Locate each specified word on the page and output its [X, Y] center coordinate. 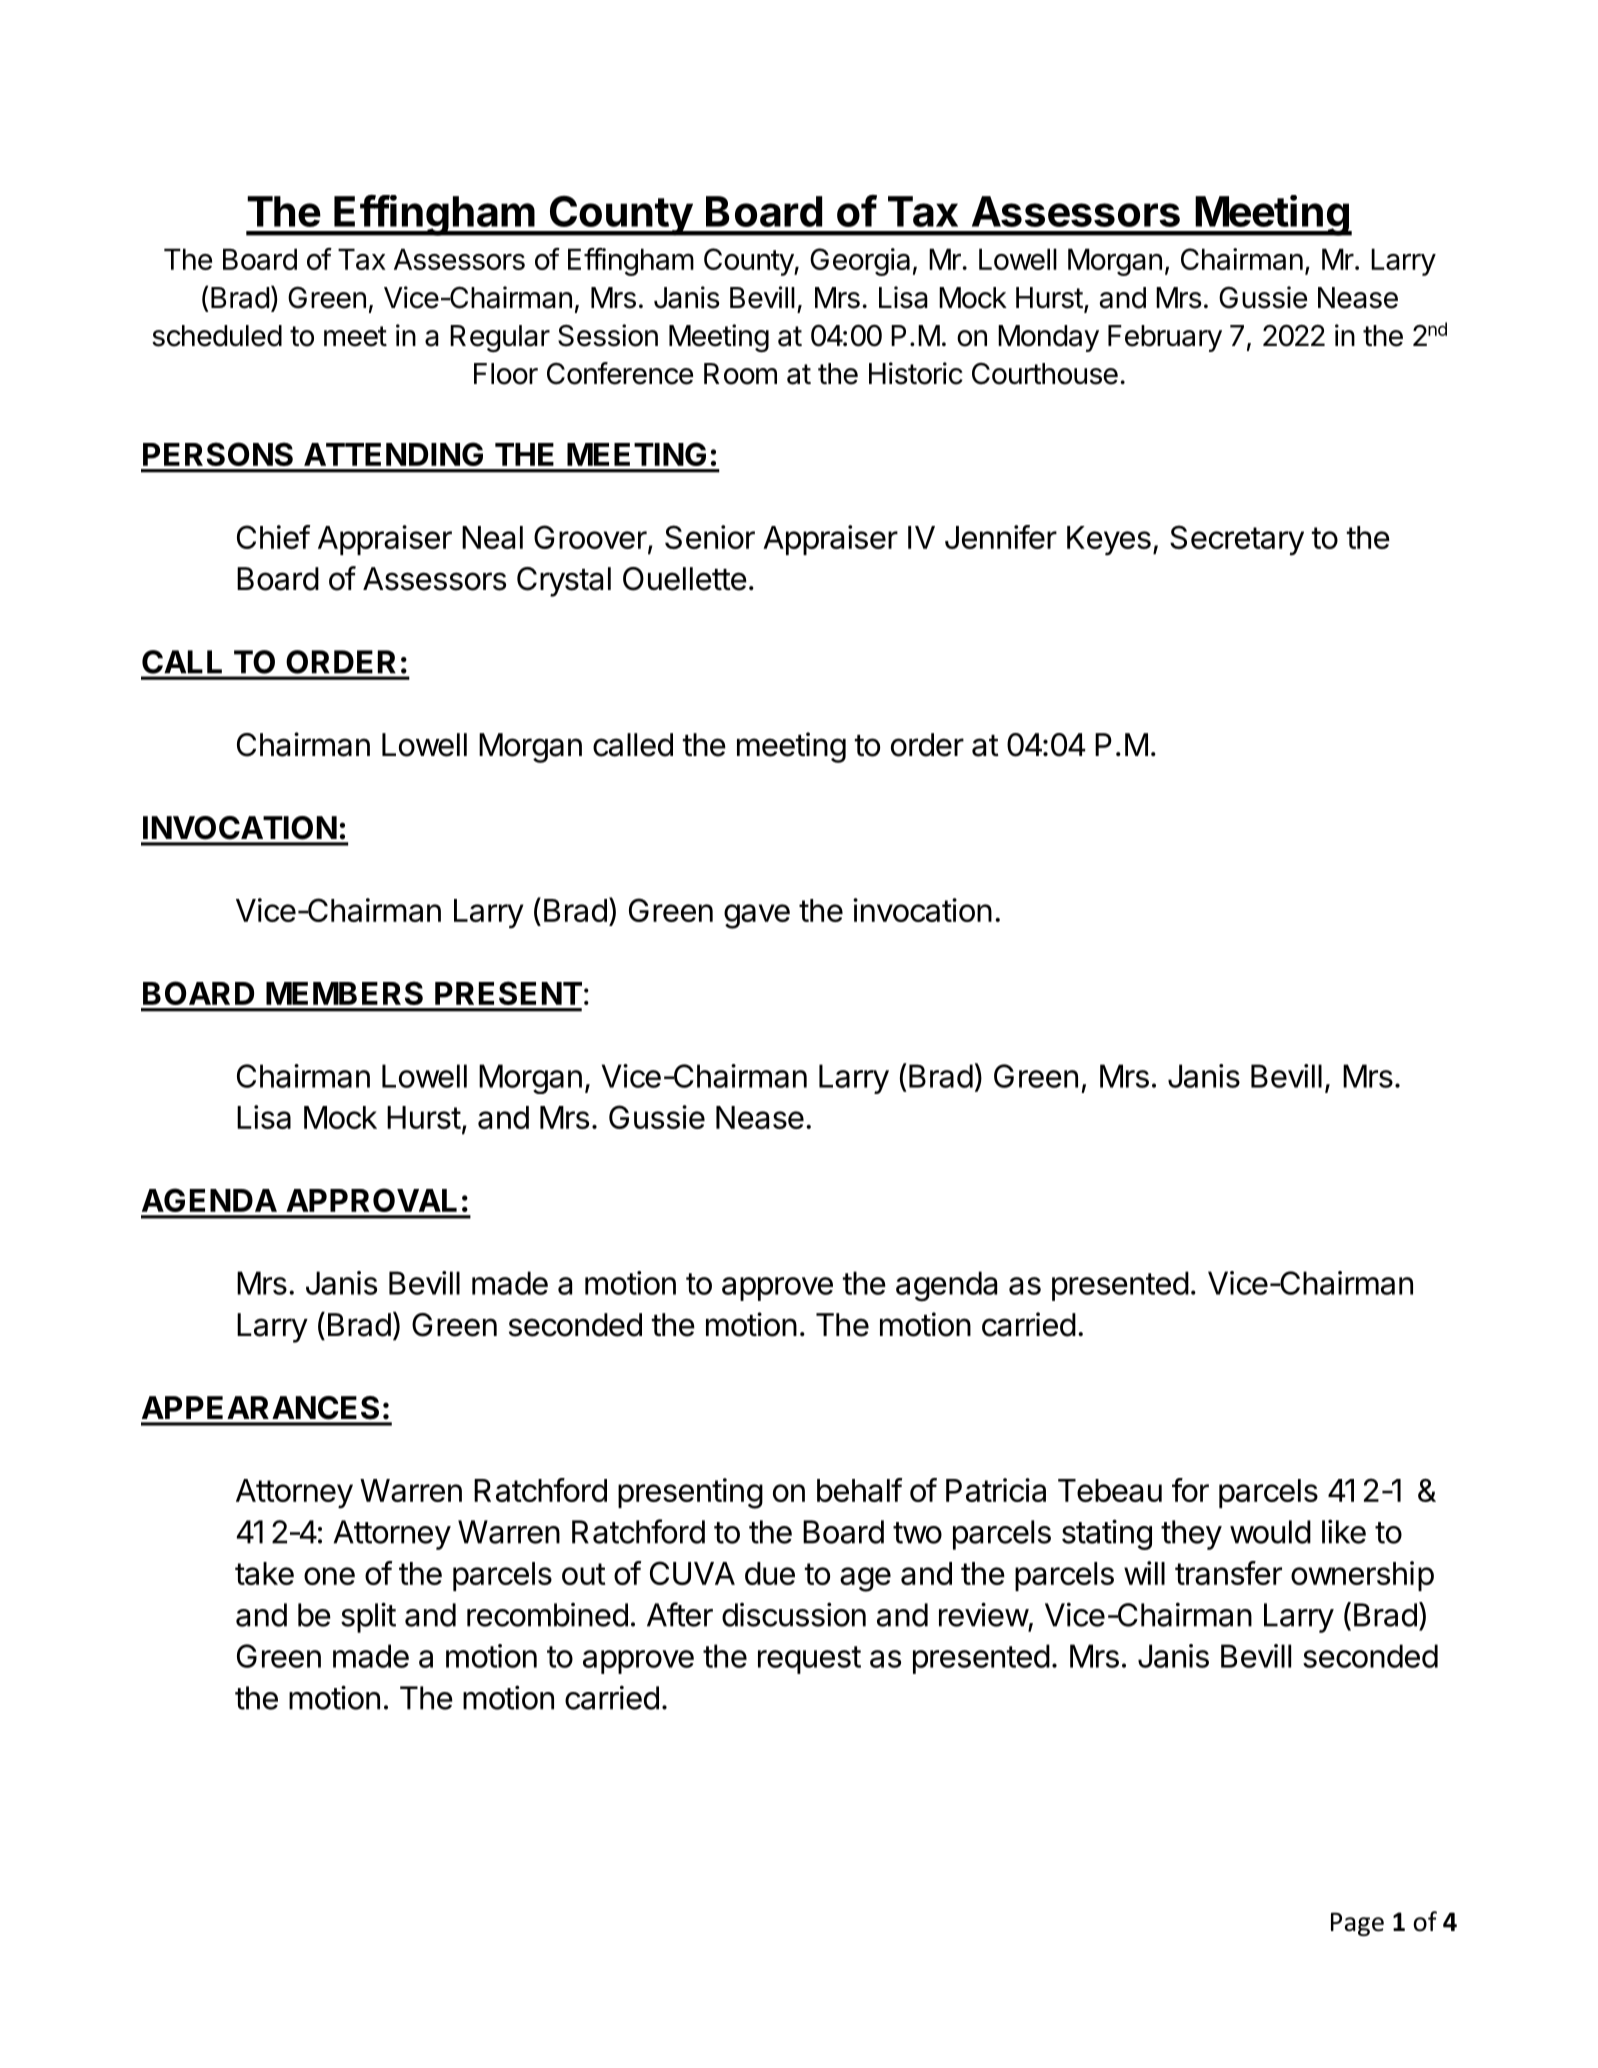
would [1270, 1532]
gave [757, 916]
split [368, 1617]
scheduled [217, 336]
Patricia [996, 1490]
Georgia [860, 262]
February [1165, 338]
